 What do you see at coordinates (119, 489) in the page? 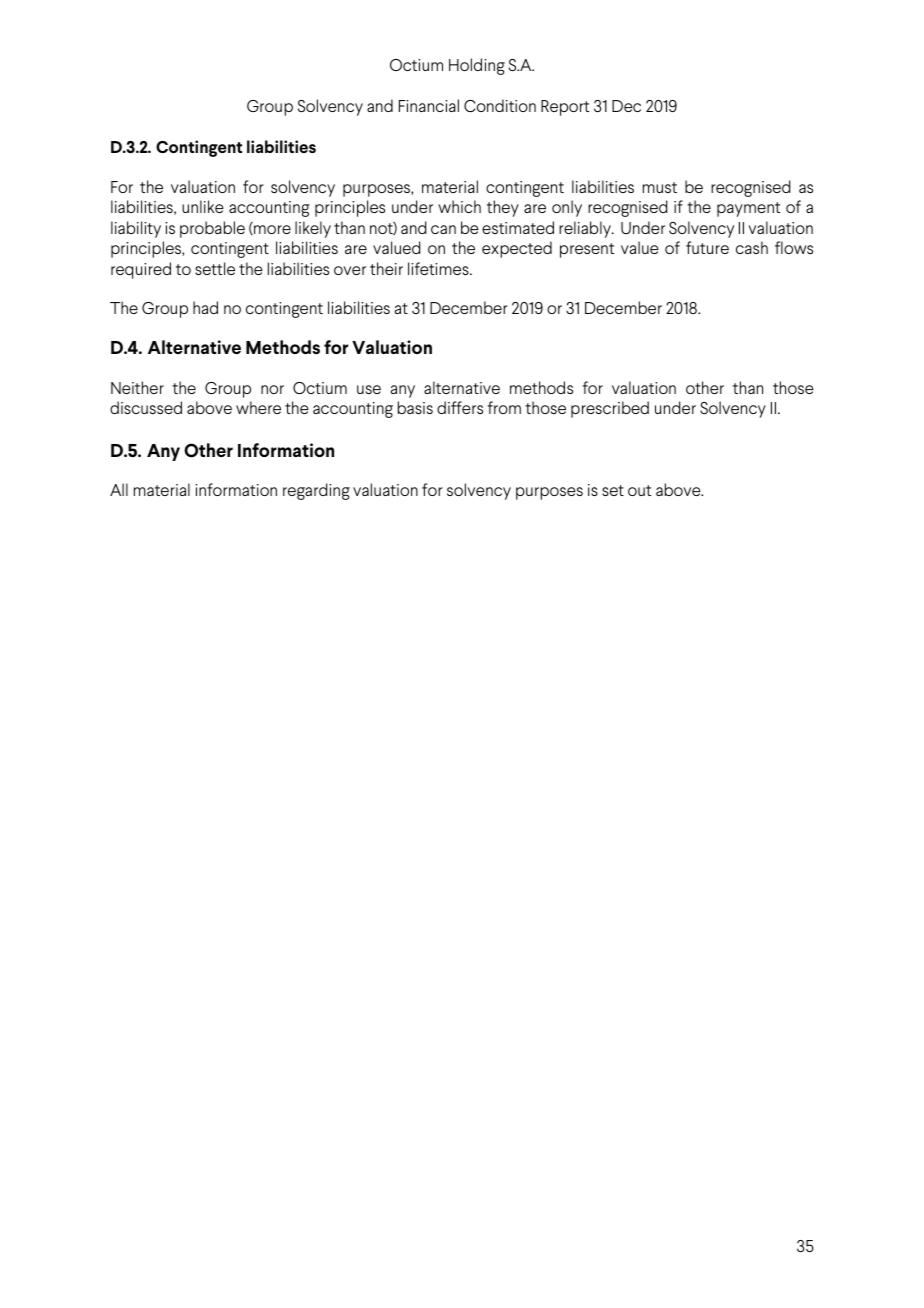
I see `All` at bounding box center [119, 489].
